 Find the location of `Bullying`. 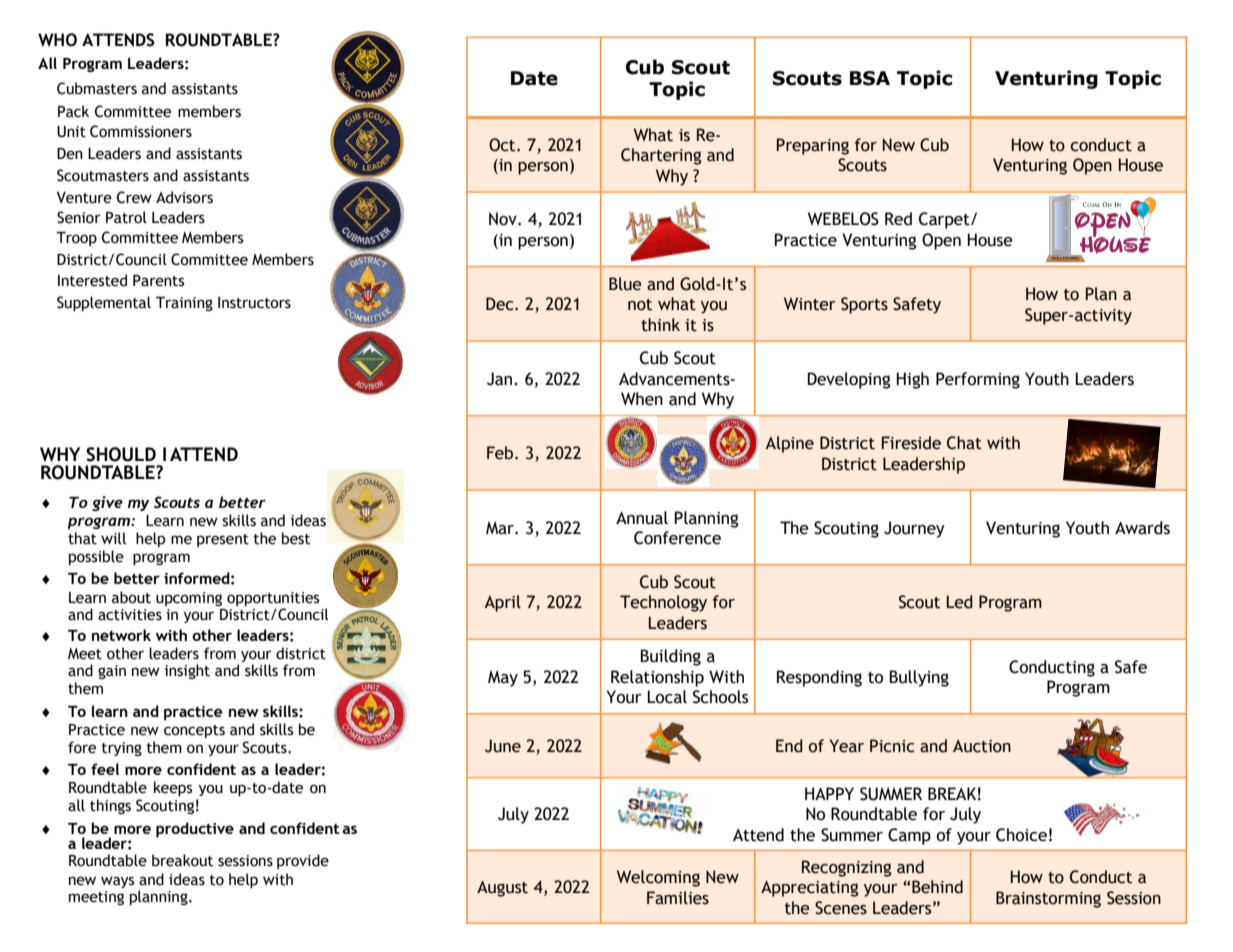

Bullying is located at coordinates (919, 678).
